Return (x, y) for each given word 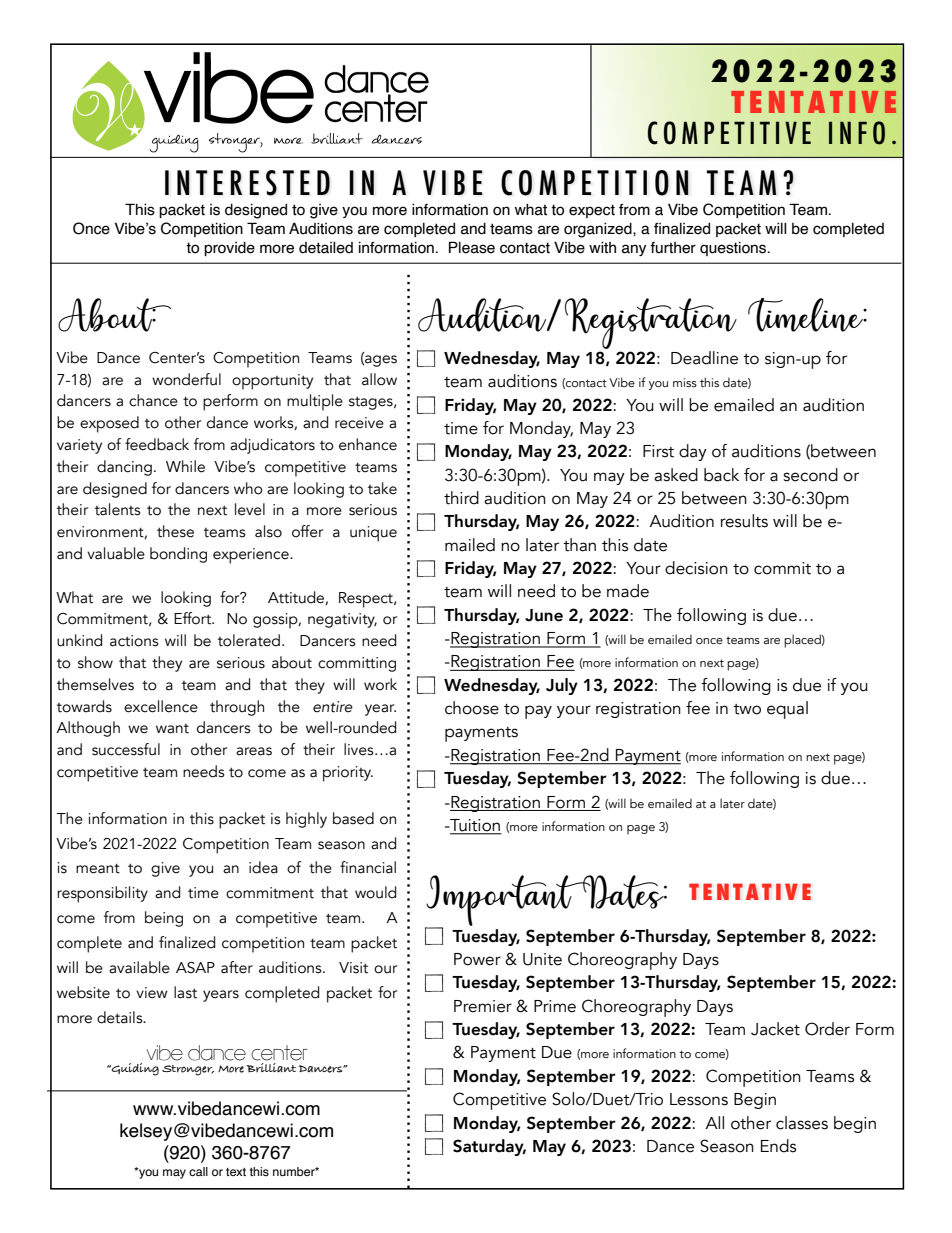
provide (229, 249)
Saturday (489, 1147)
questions (734, 249)
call (198, 1171)
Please (472, 247)
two (747, 709)
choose (472, 708)
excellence (161, 706)
